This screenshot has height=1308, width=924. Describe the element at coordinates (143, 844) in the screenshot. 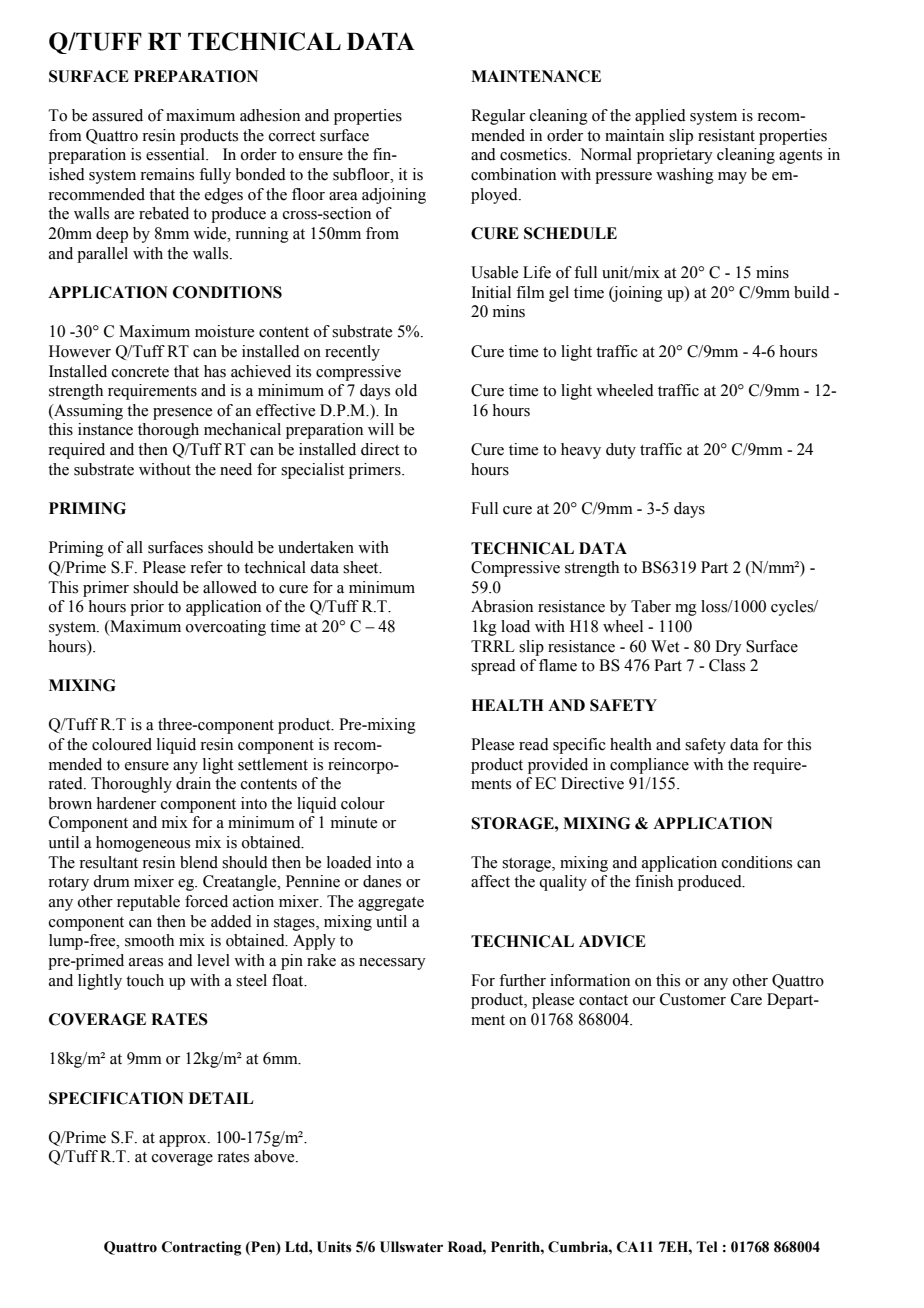

I see `homogeneous` at that location.
